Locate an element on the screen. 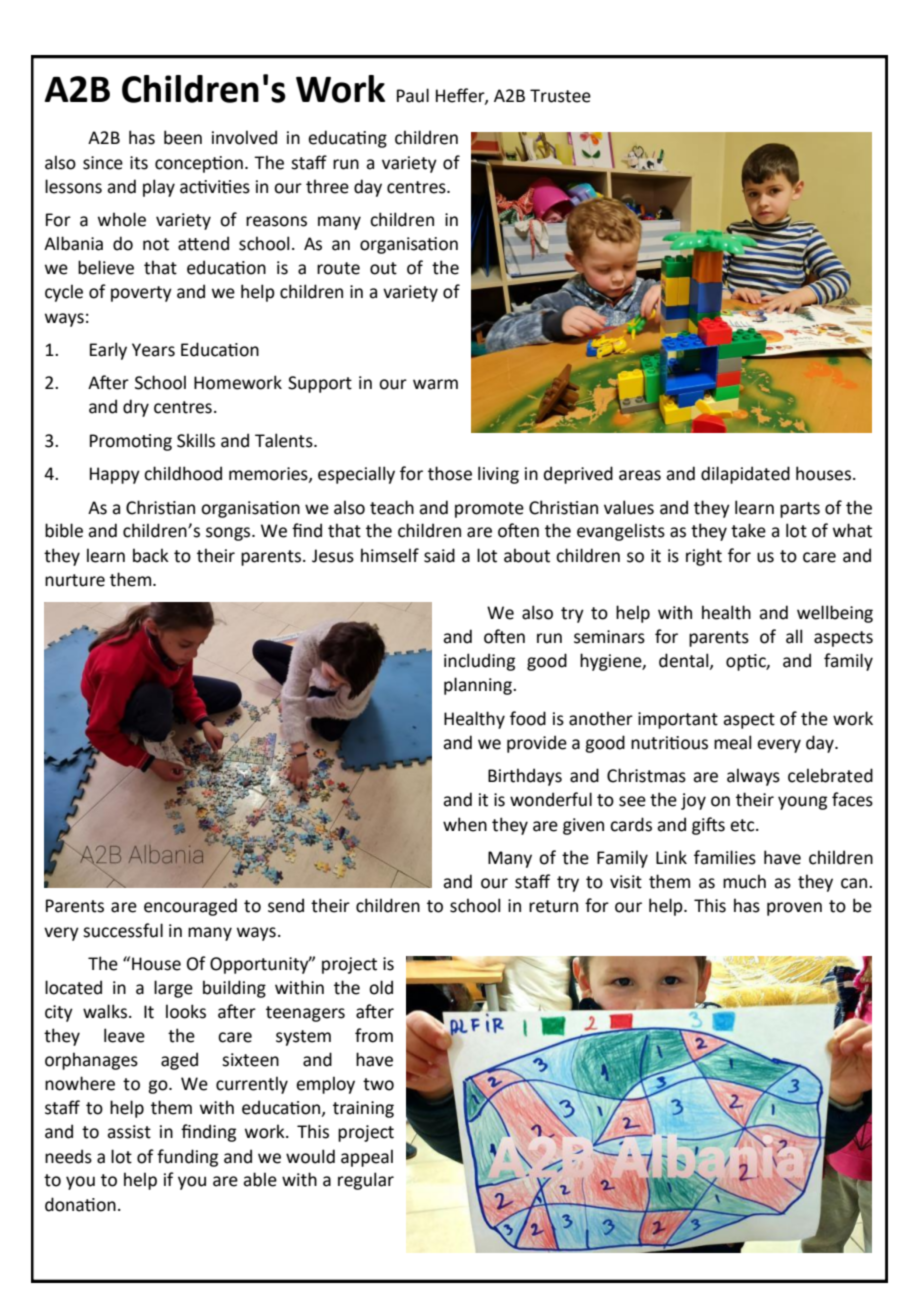 Image resolution: width=924 pixels, height=1308 pixels. proven is located at coordinates (794, 909).
